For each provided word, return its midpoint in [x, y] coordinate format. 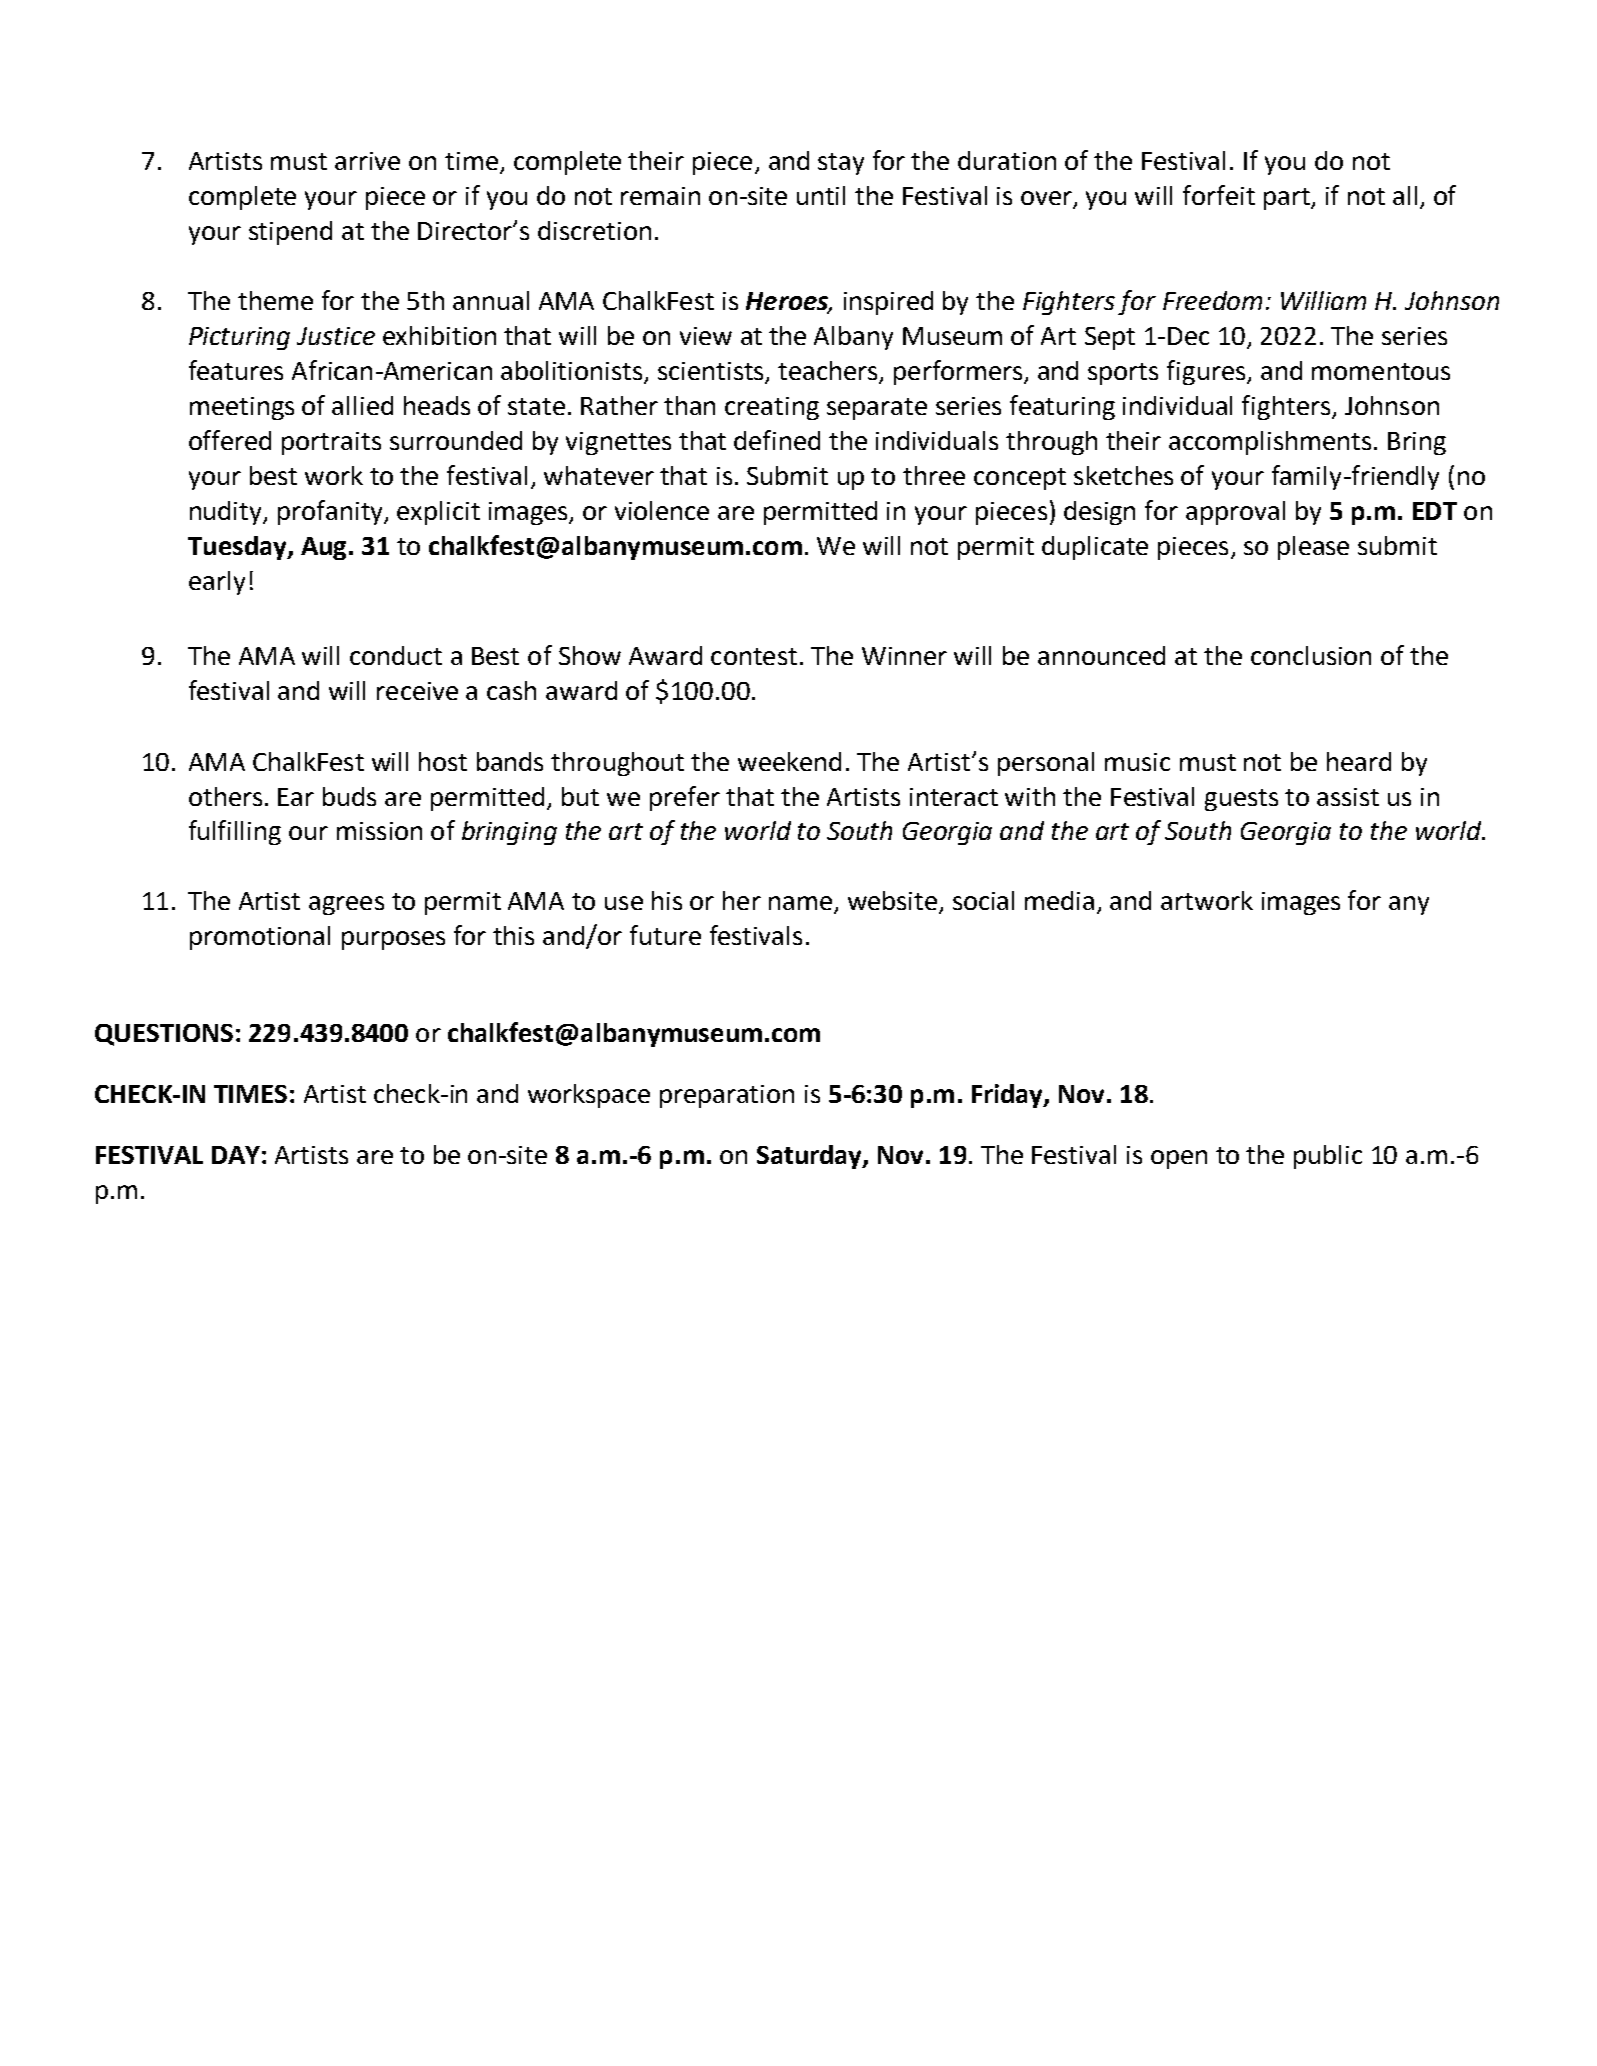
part [1288, 199]
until [821, 195]
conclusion [1311, 655]
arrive [367, 161]
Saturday [810, 1157]
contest [754, 656]
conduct [396, 655]
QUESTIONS [164, 1035]
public [1328, 1157]
